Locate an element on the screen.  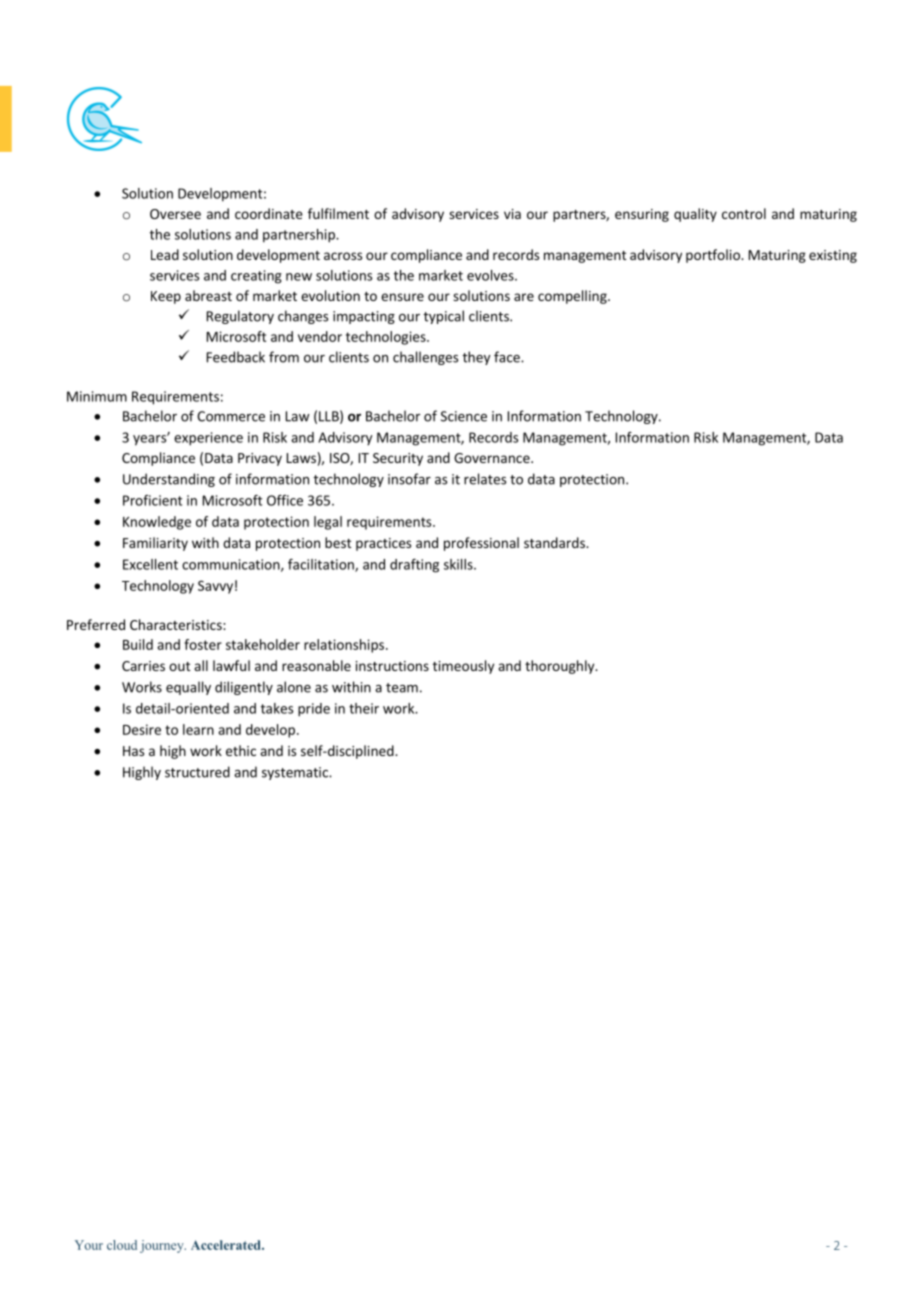
their is located at coordinates (364, 708).
